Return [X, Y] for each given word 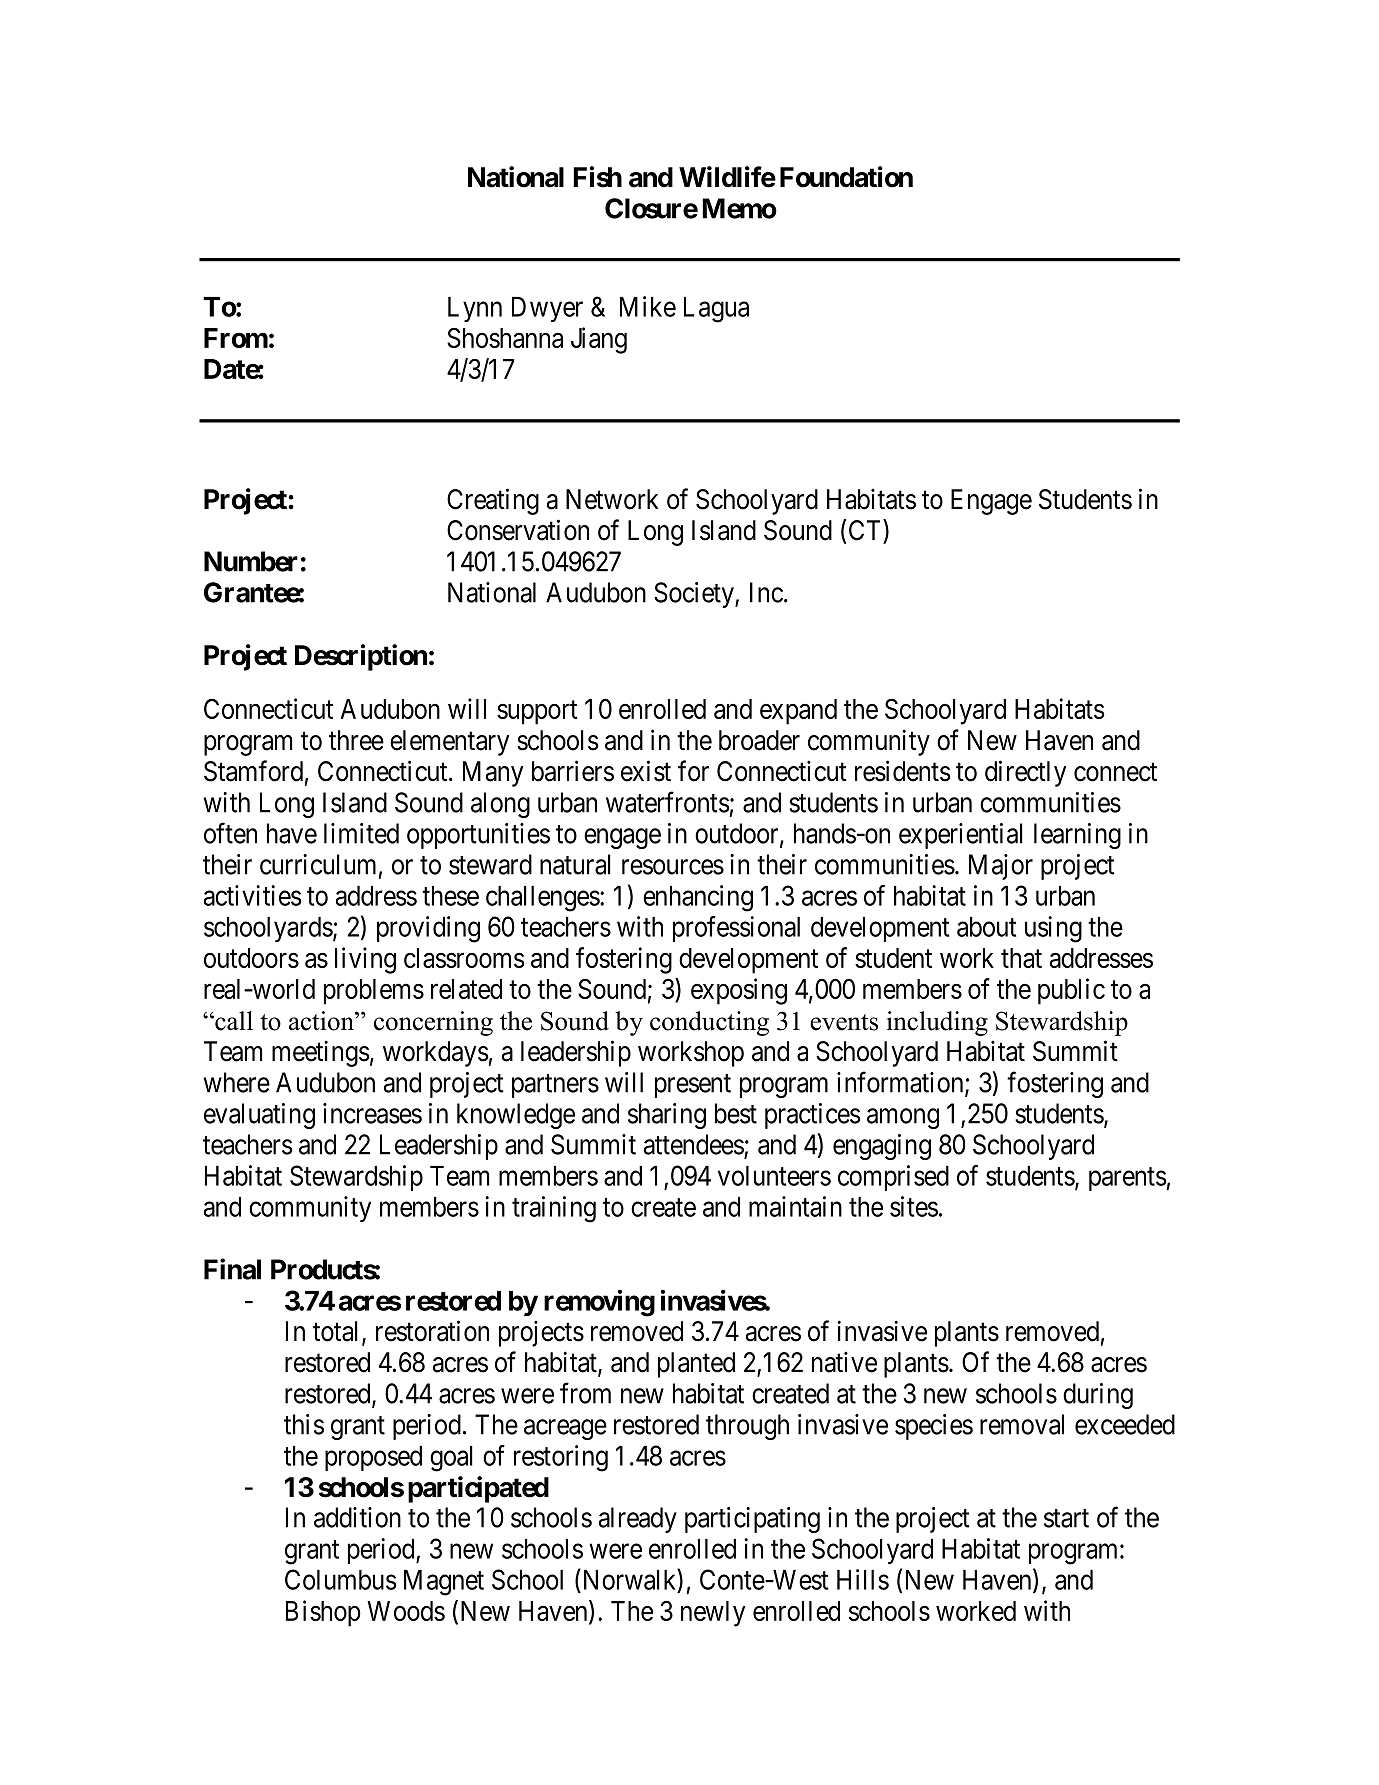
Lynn [475, 309]
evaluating [259, 1116]
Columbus [341, 1579]
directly [1025, 773]
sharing [667, 1116]
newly [713, 1614]
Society [695, 595]
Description [361, 657]
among [903, 1118]
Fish [597, 177]
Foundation [846, 177]
